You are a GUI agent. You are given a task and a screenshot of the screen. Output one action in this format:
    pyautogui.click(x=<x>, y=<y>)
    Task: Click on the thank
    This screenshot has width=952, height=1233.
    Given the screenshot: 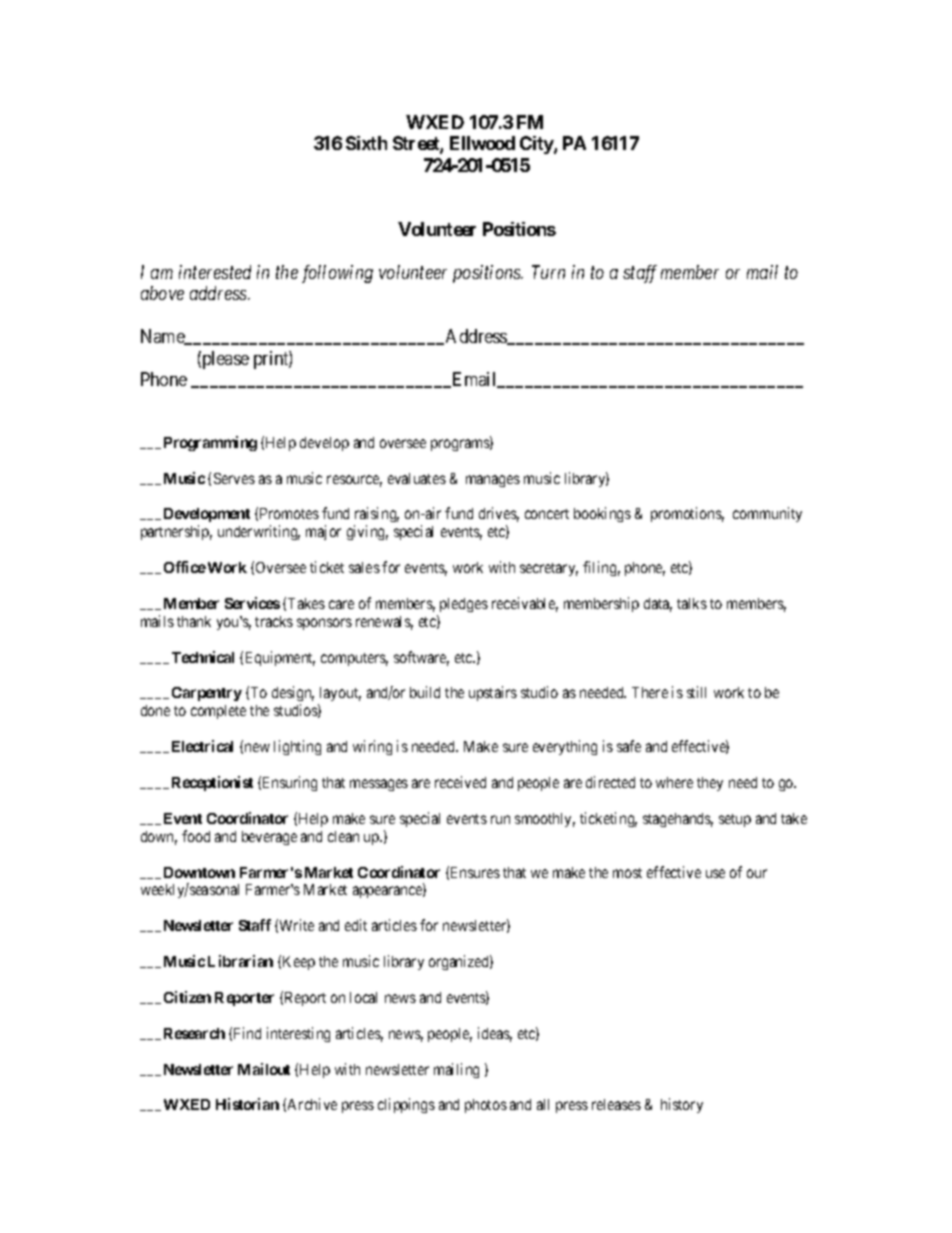 What is the action you would take?
    pyautogui.click(x=194, y=621)
